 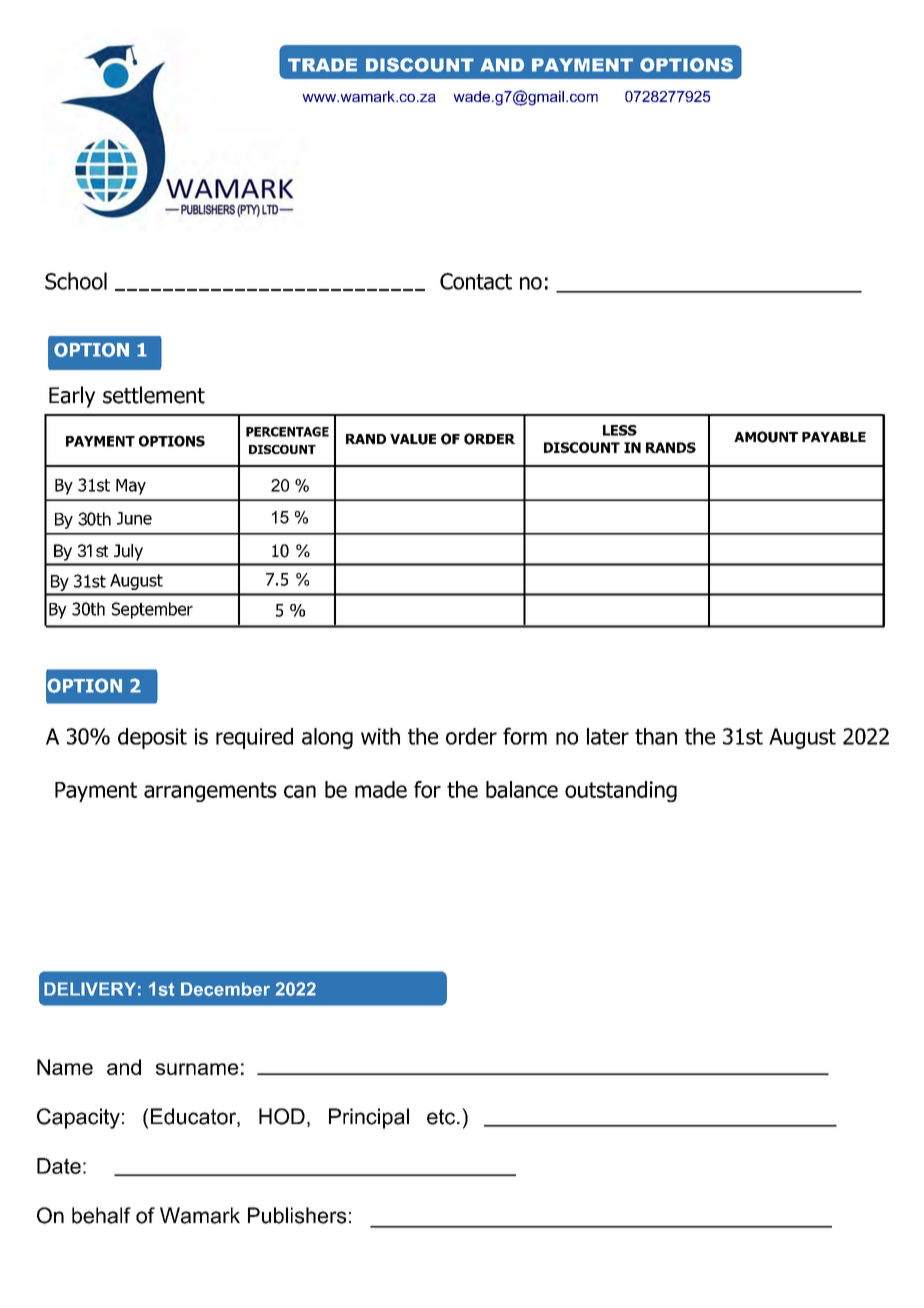 What do you see at coordinates (621, 791) in the screenshot?
I see `outstanding` at bounding box center [621, 791].
